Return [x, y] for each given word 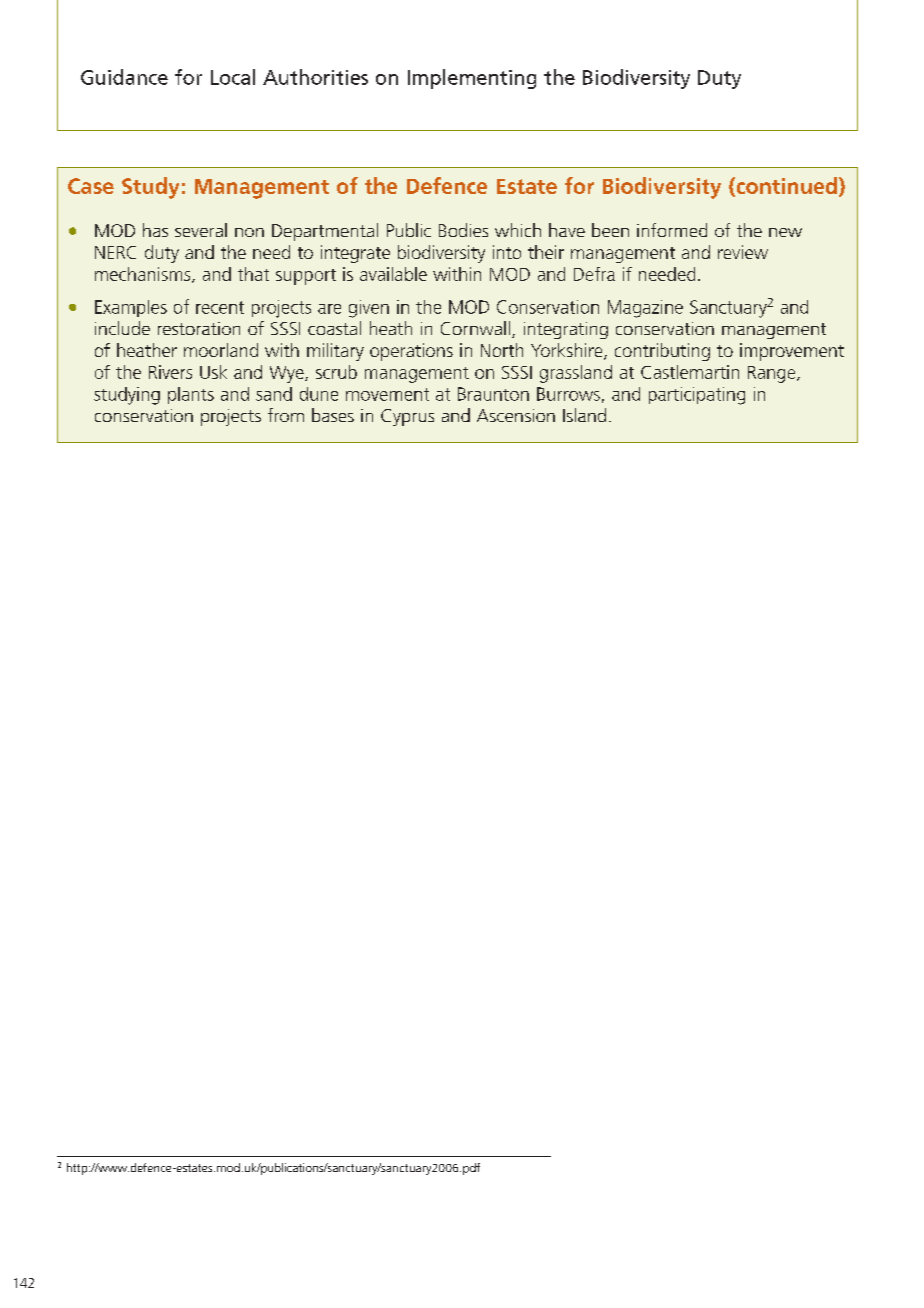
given [369, 309]
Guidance [124, 77]
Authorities [315, 77]
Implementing [472, 79]
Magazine [645, 309]
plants [191, 395]
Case [91, 186]
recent [220, 307]
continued [785, 186]
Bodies [463, 230]
